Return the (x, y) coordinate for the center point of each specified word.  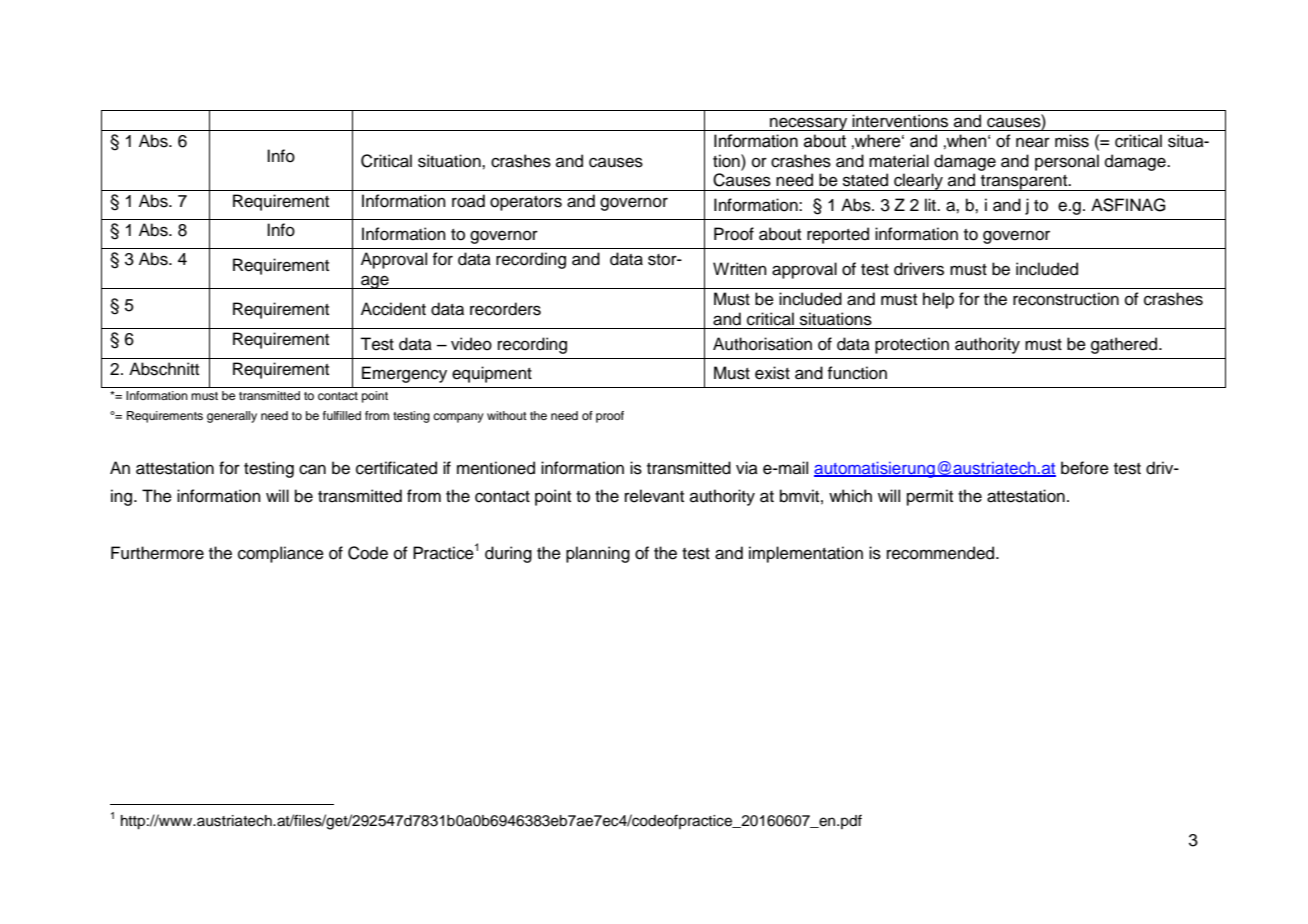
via (747, 467)
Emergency (404, 374)
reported (838, 235)
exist (772, 373)
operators (526, 203)
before (1085, 468)
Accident (393, 309)
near (1033, 142)
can (312, 469)
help (938, 300)
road (468, 201)
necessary (809, 124)
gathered (1125, 345)
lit (932, 204)
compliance (281, 554)
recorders (505, 309)
